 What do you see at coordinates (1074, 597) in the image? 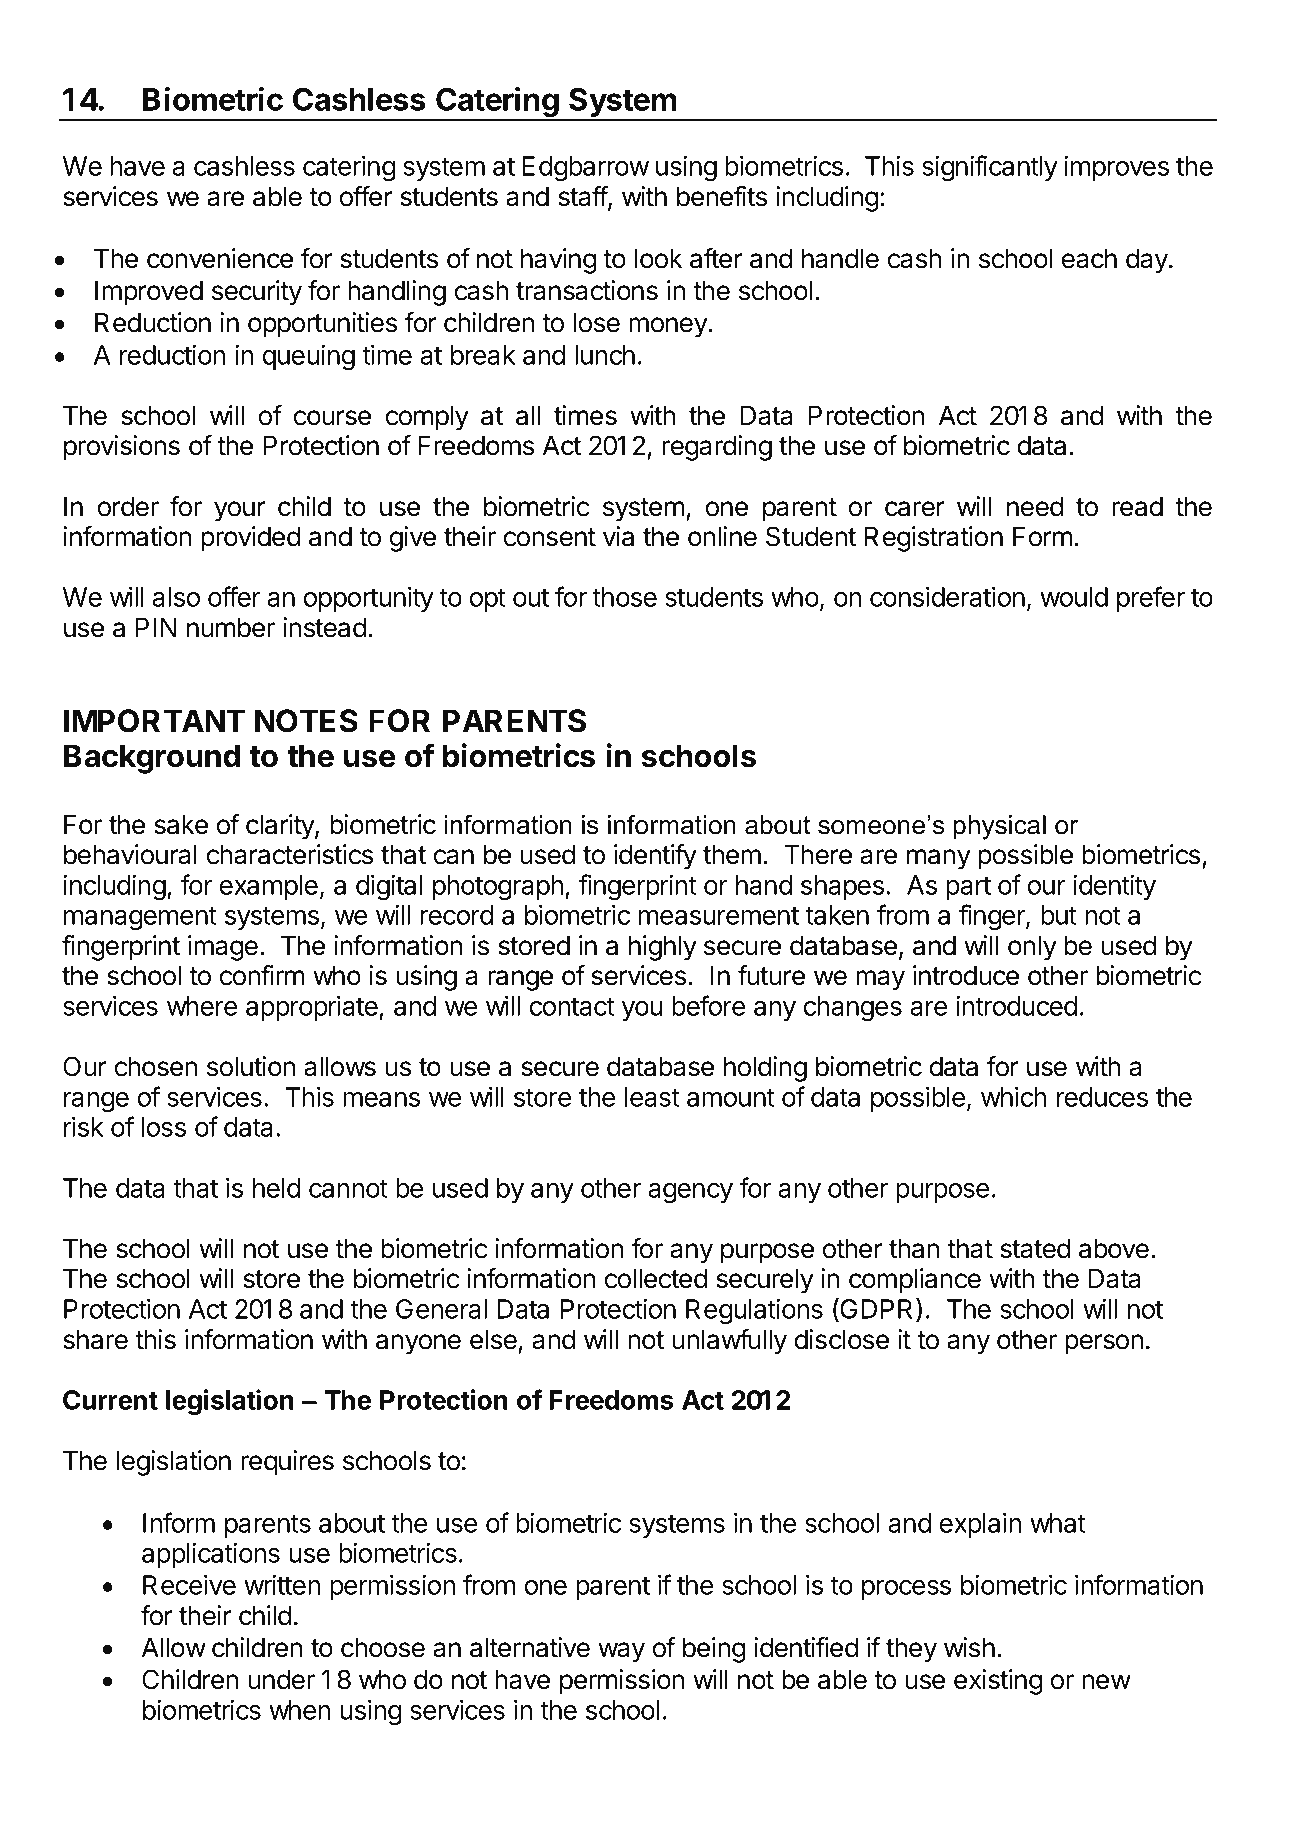
I see `would` at bounding box center [1074, 597].
